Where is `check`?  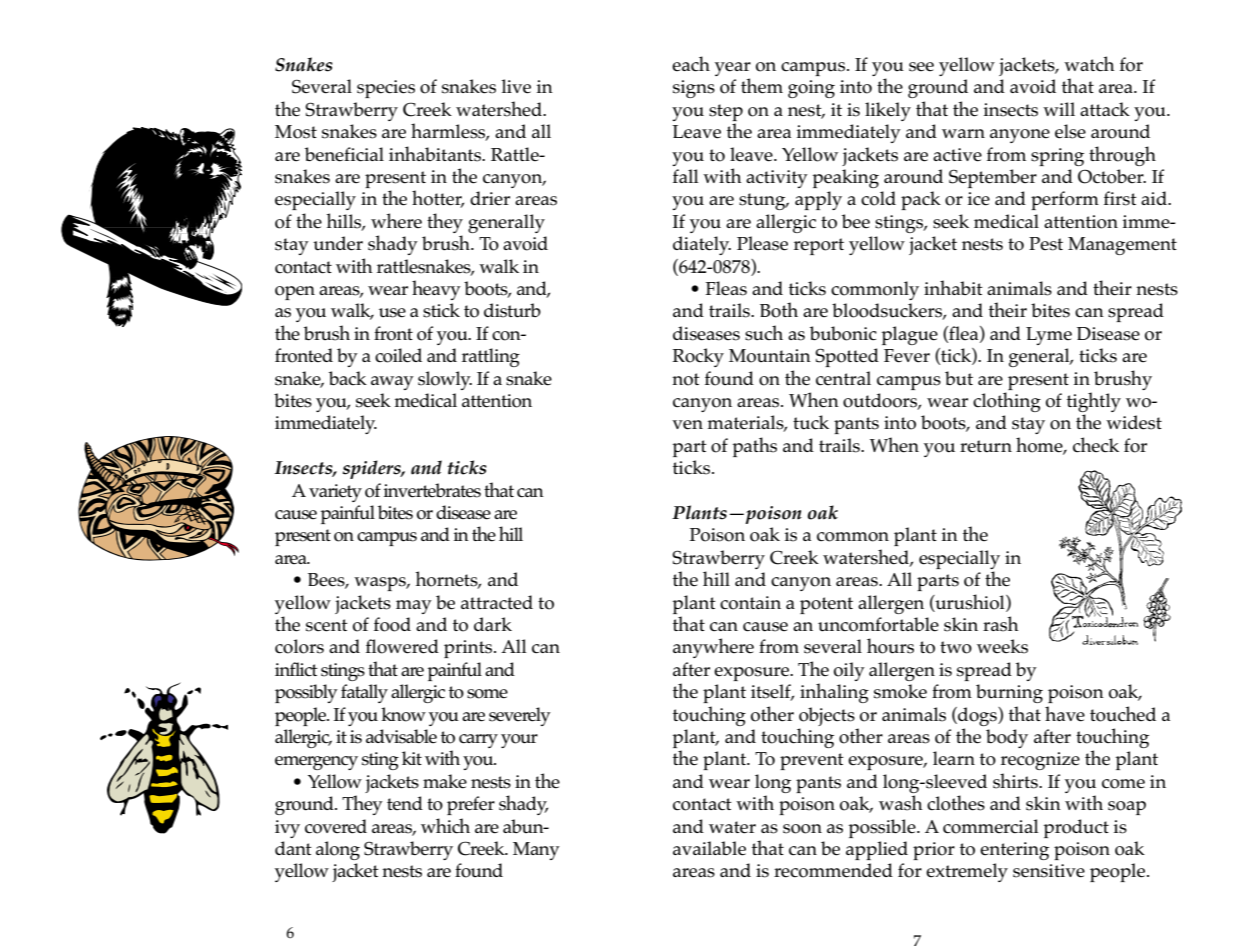
check is located at coordinates (1096, 444).
